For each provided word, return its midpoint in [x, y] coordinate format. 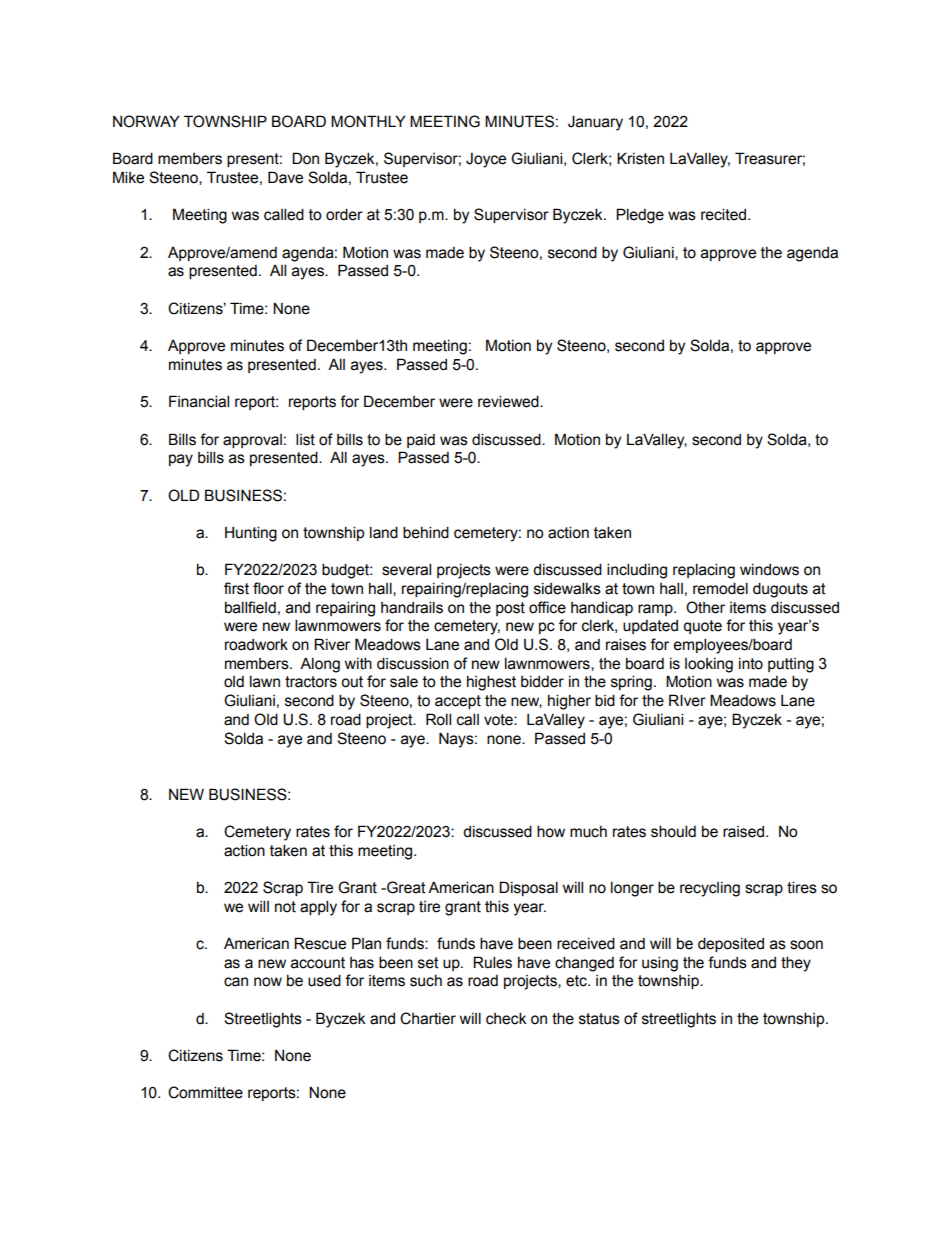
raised [743, 832]
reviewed [509, 401]
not [285, 907]
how [551, 831]
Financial [199, 401]
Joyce [486, 160]
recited [723, 214]
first [236, 588]
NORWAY [146, 121]
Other [705, 607]
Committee [205, 1092]
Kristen [640, 158]
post [510, 609]
